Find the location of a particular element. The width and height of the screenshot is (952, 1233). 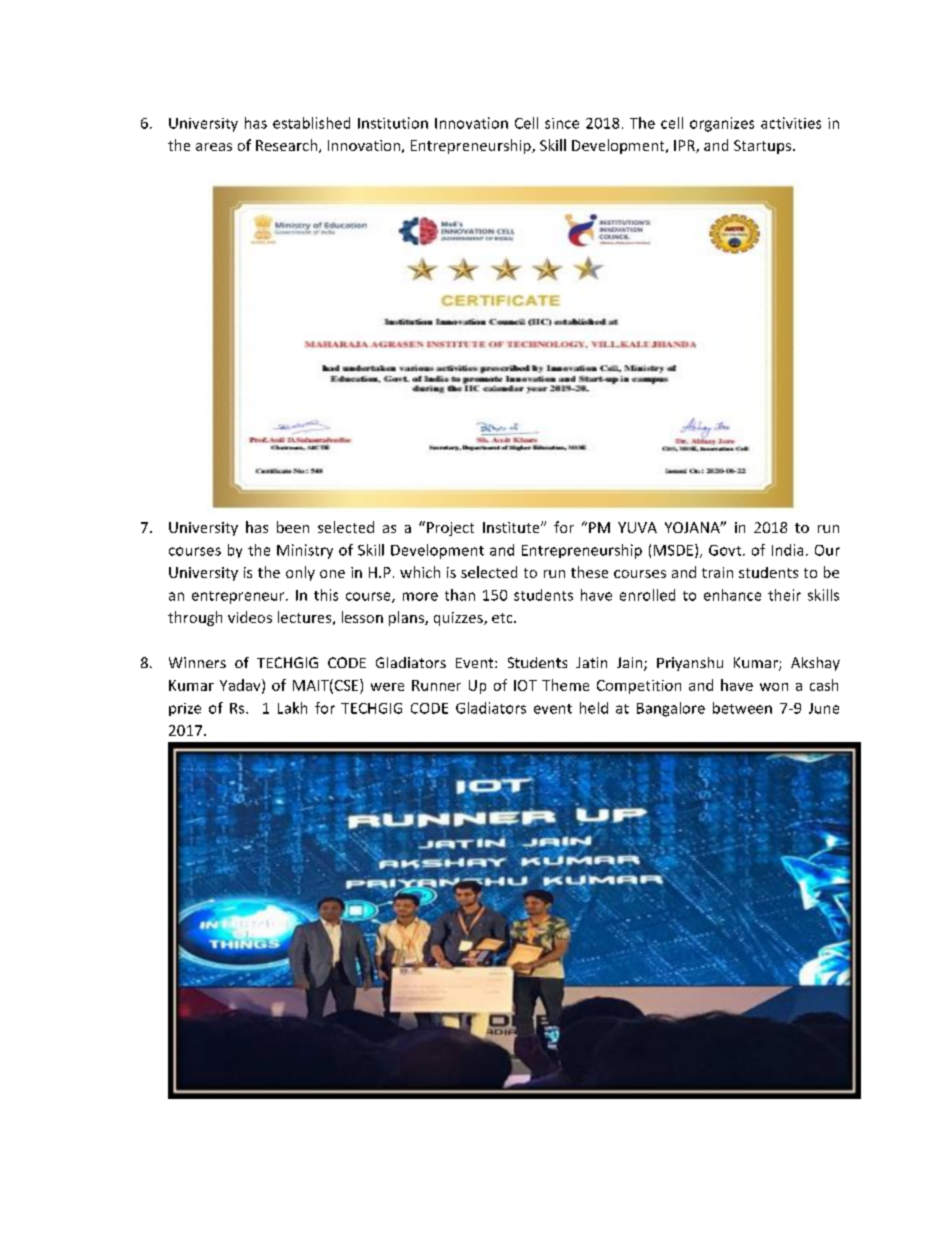

IPR is located at coordinates (685, 146).
